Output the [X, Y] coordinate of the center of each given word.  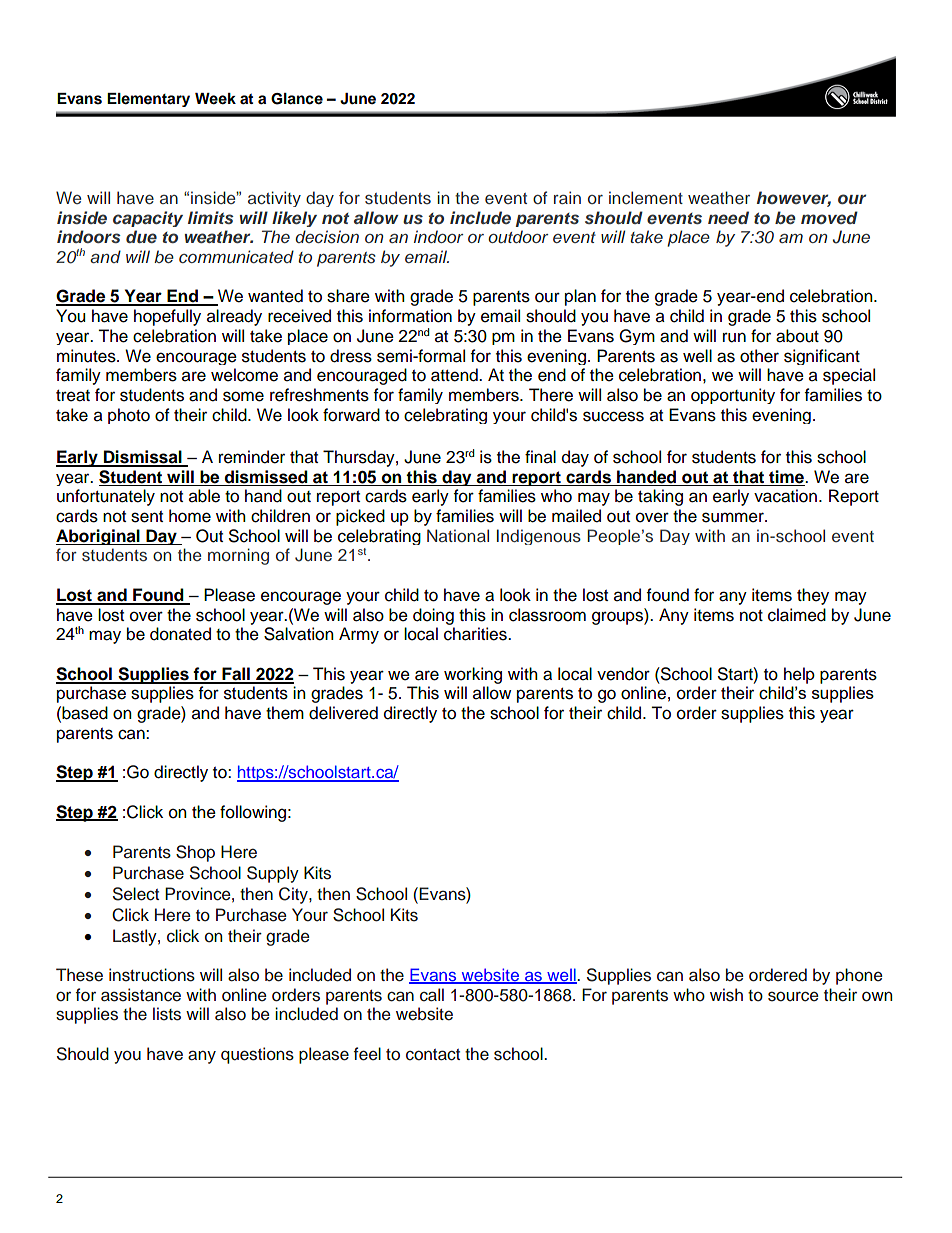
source [793, 996]
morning [238, 556]
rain [567, 197]
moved [829, 217]
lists [167, 1014]
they [813, 596]
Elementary [148, 100]
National [458, 535]
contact [433, 1055]
